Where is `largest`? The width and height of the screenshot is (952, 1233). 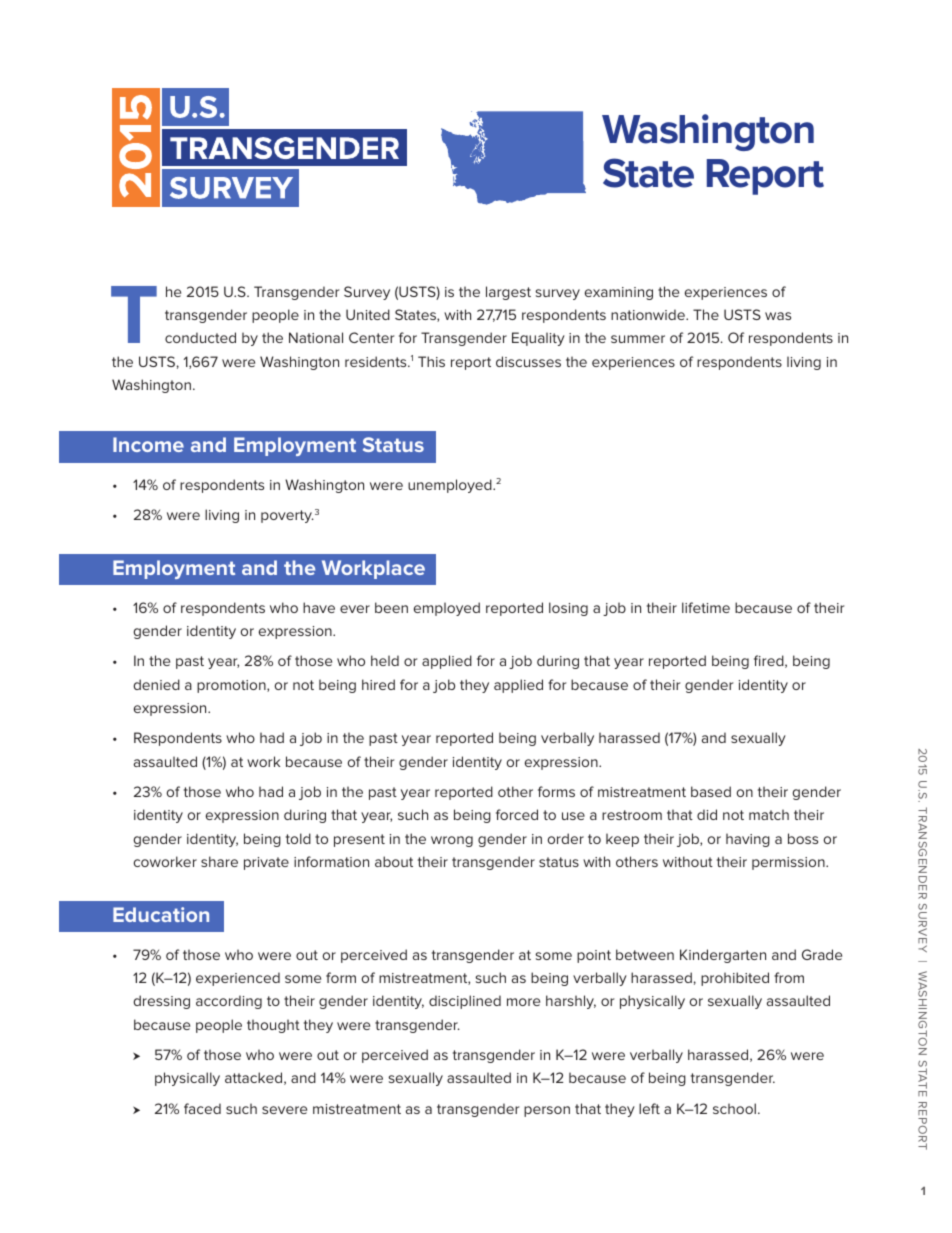
largest is located at coordinates (508, 293).
